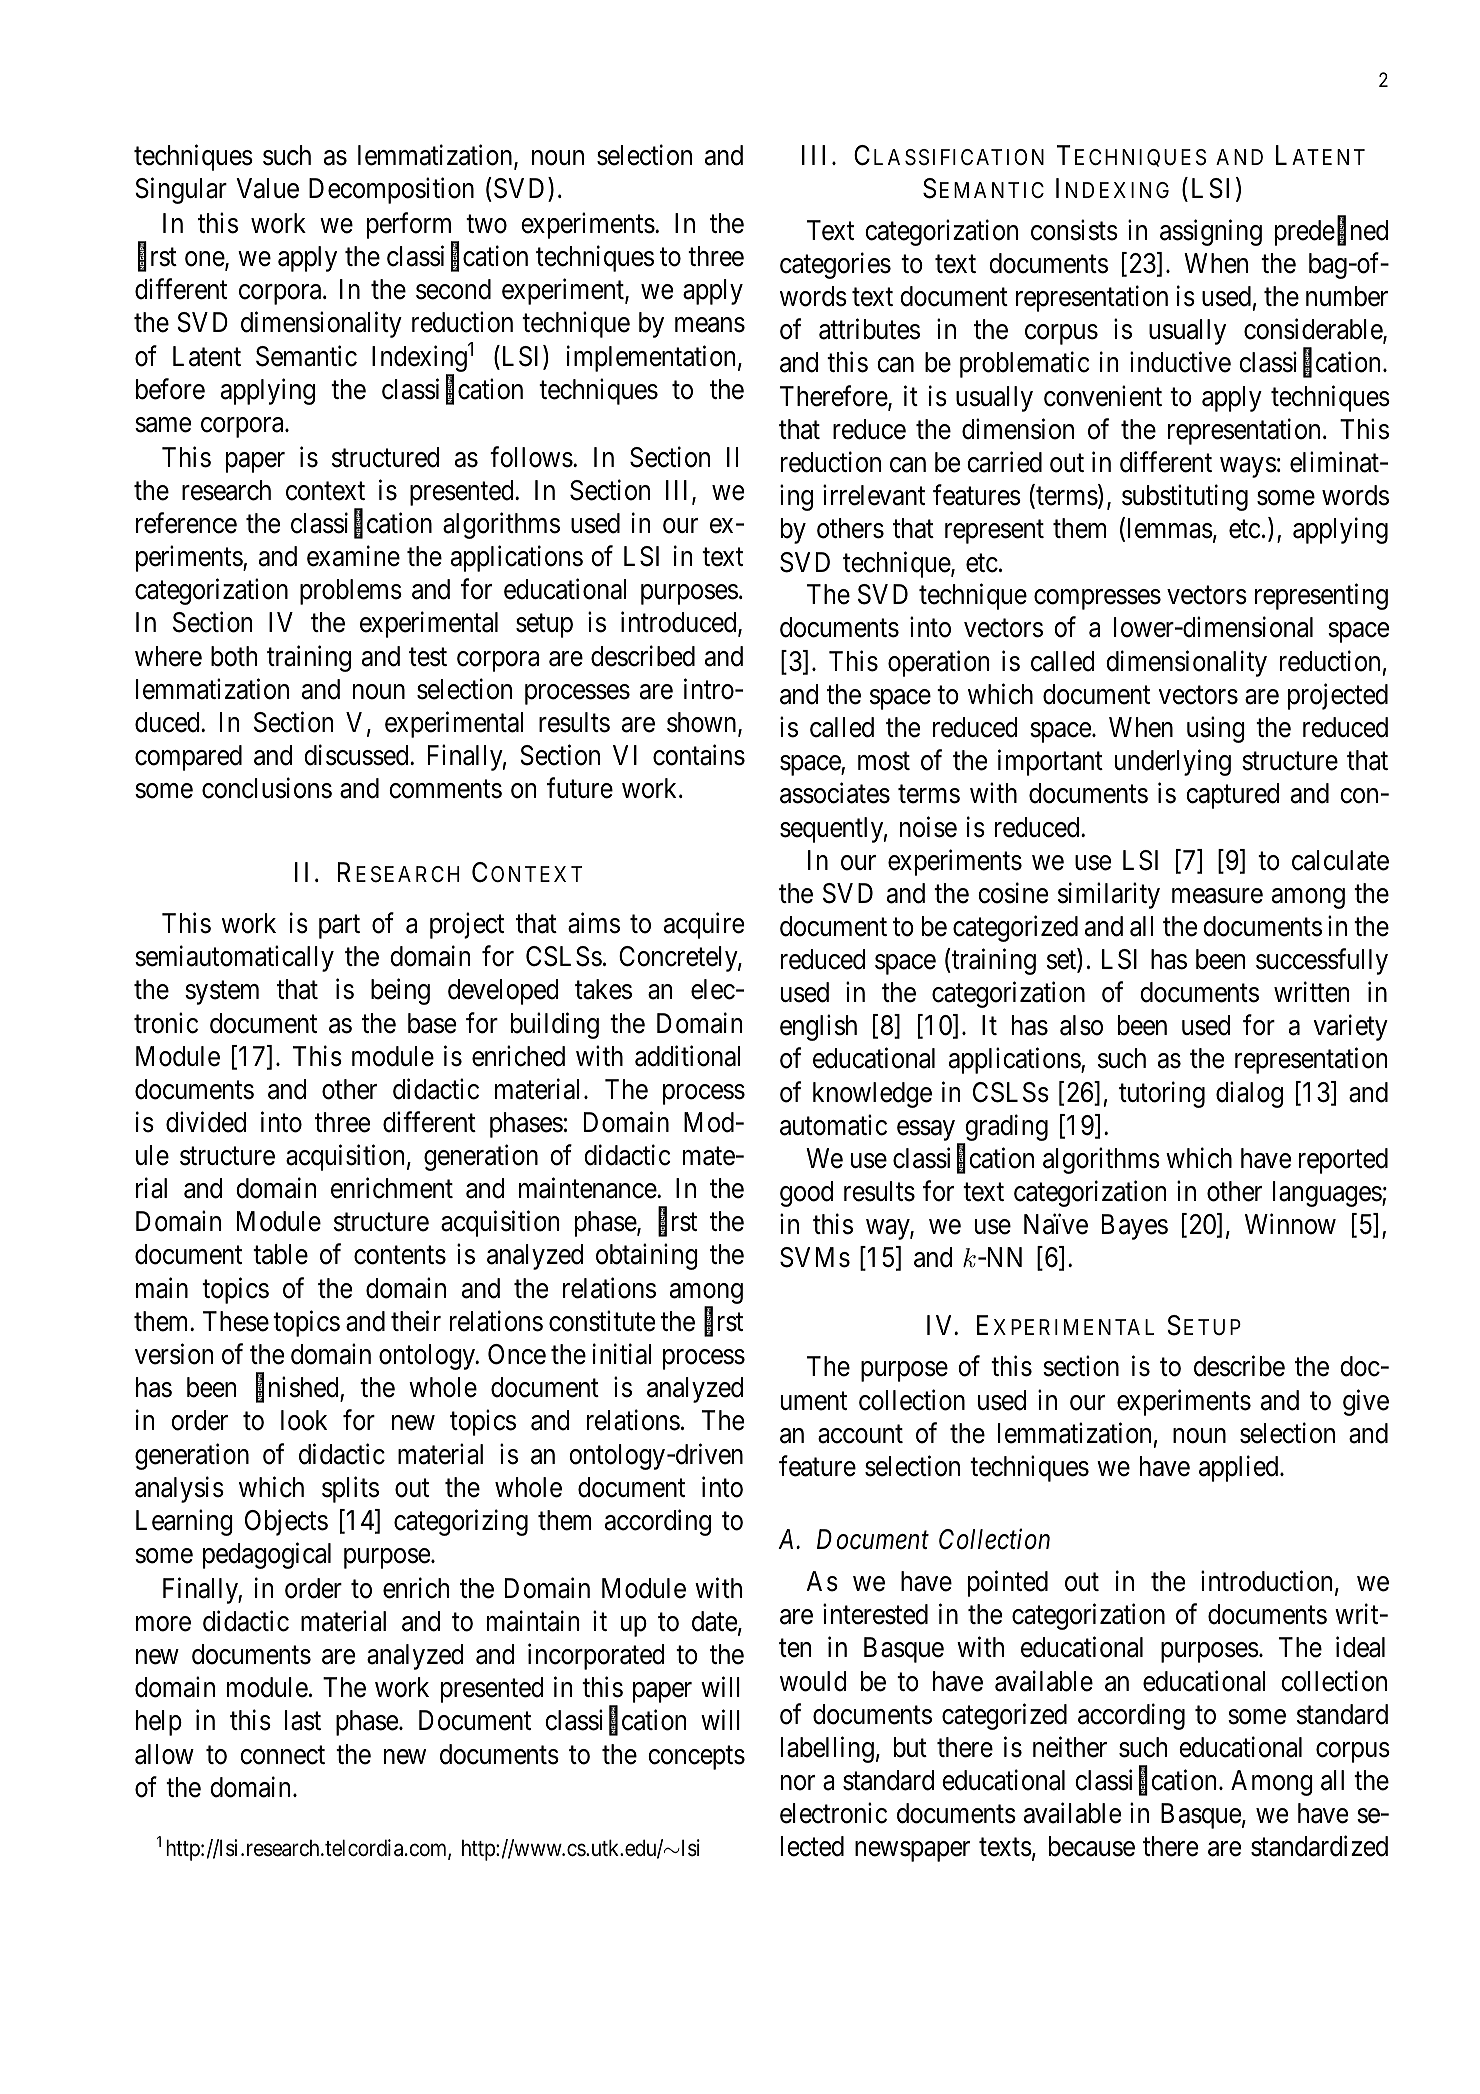 The height and width of the image is (2094, 1480). Describe the element at coordinates (835, 266) in the image. I see `categories` at that location.
